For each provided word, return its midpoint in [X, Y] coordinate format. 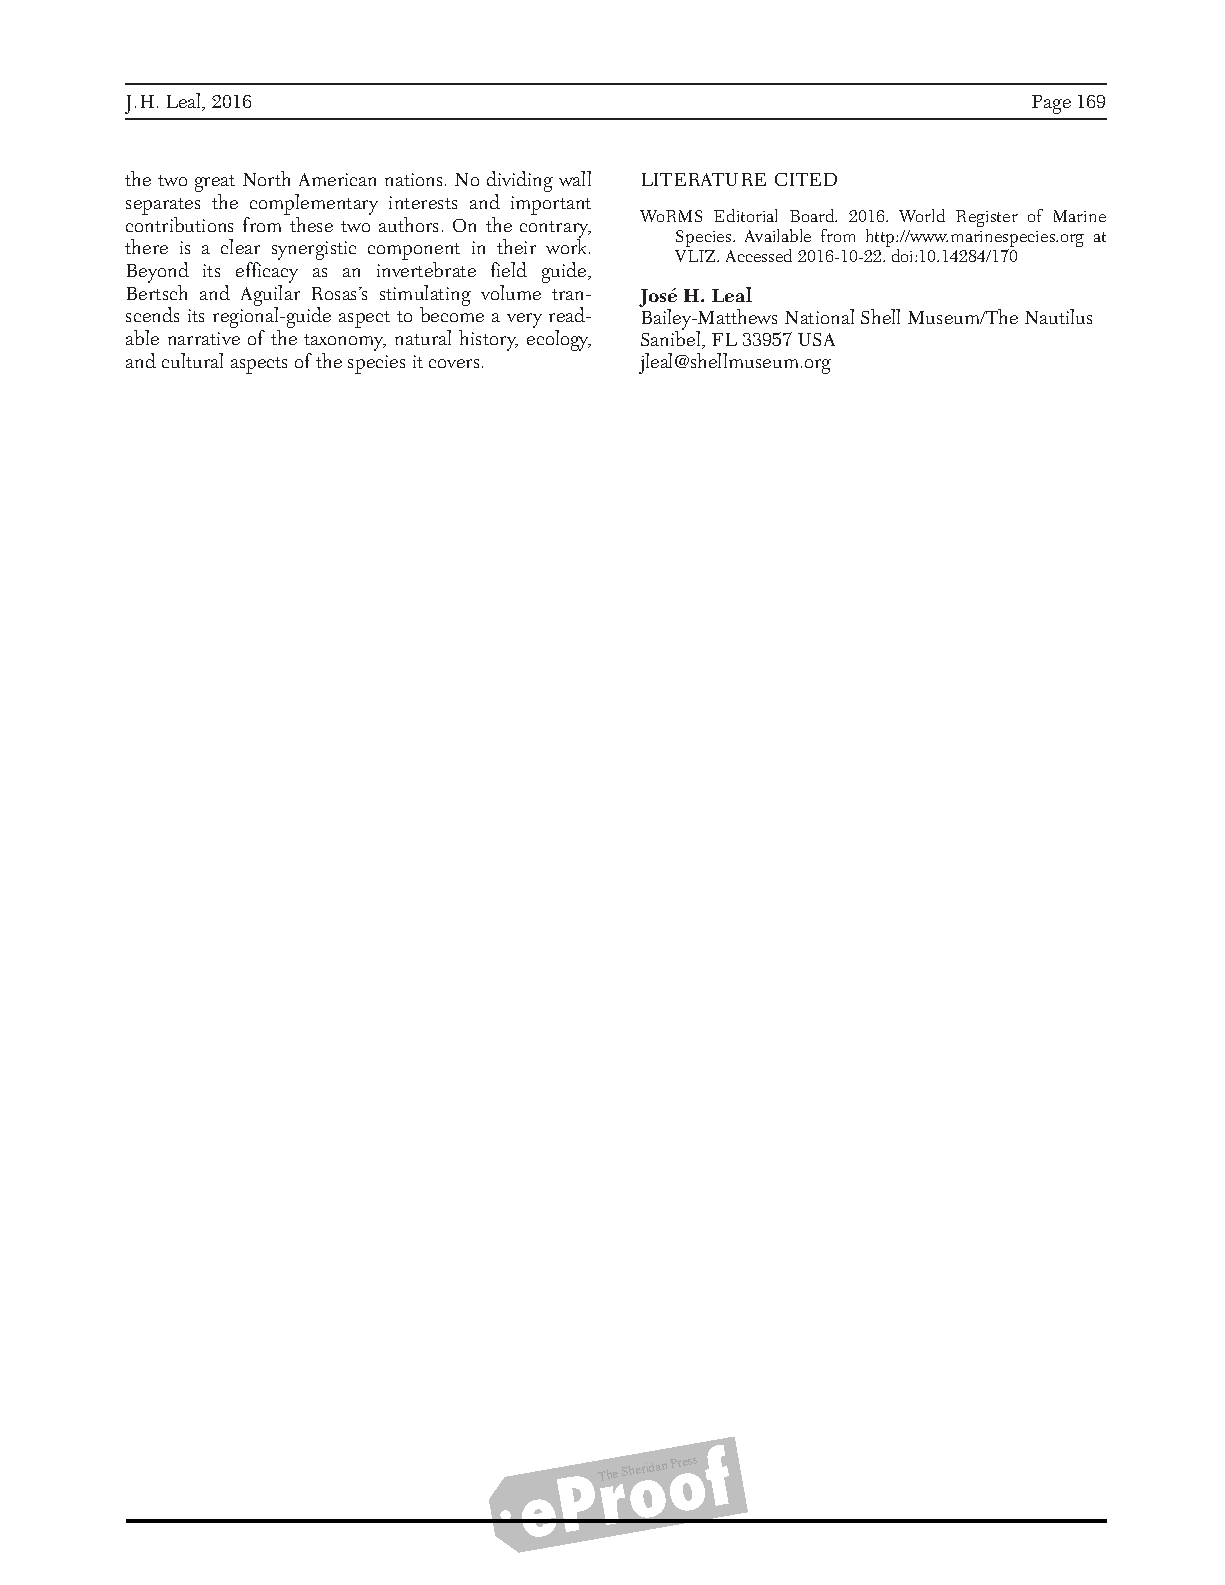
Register [987, 218]
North [266, 178]
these [311, 224]
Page [1051, 104]
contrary [555, 231]
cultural [192, 360]
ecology [559, 340]
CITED [806, 179]
